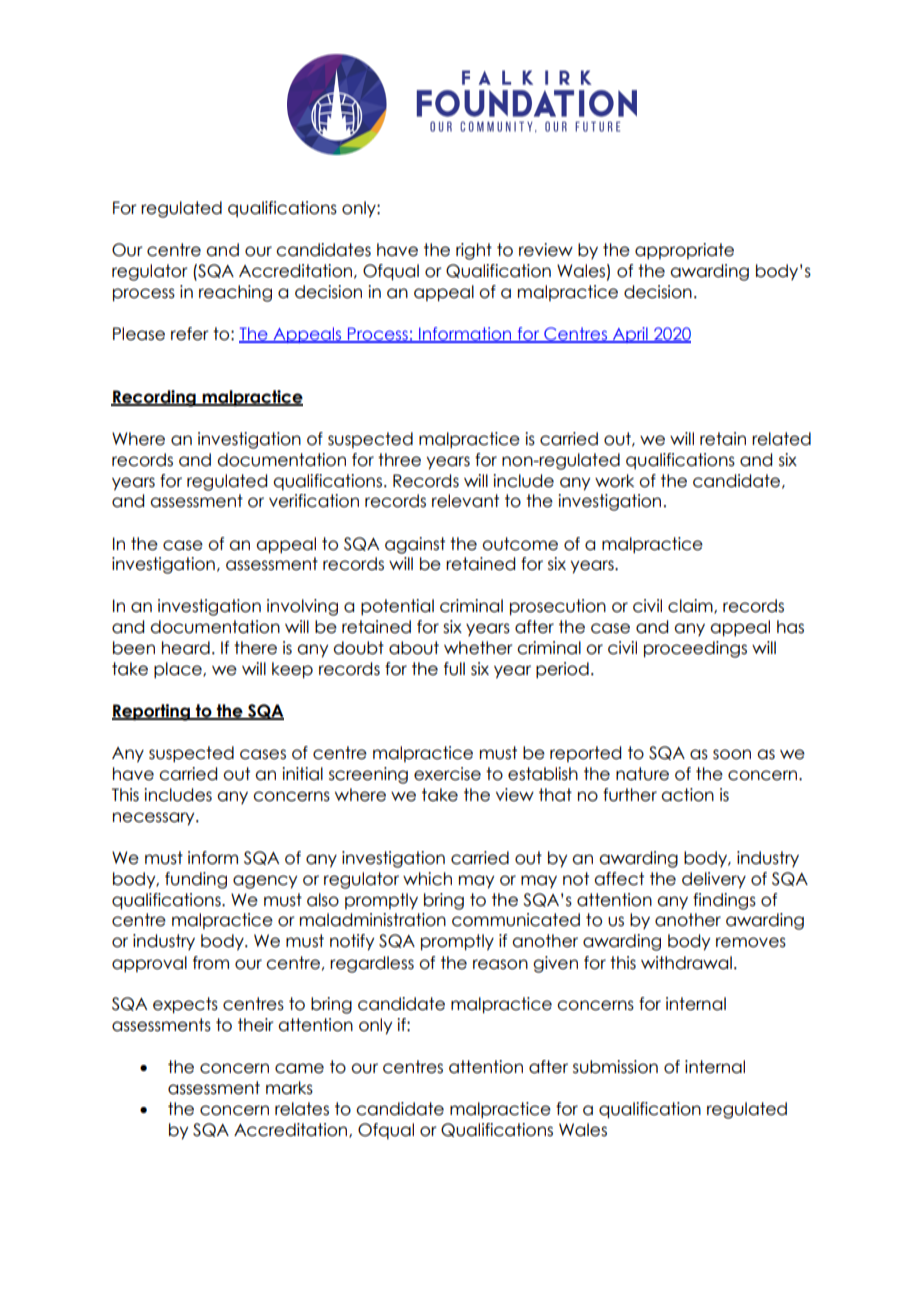 This page has width=924, height=1308. I want to click on related, so click(781, 439).
